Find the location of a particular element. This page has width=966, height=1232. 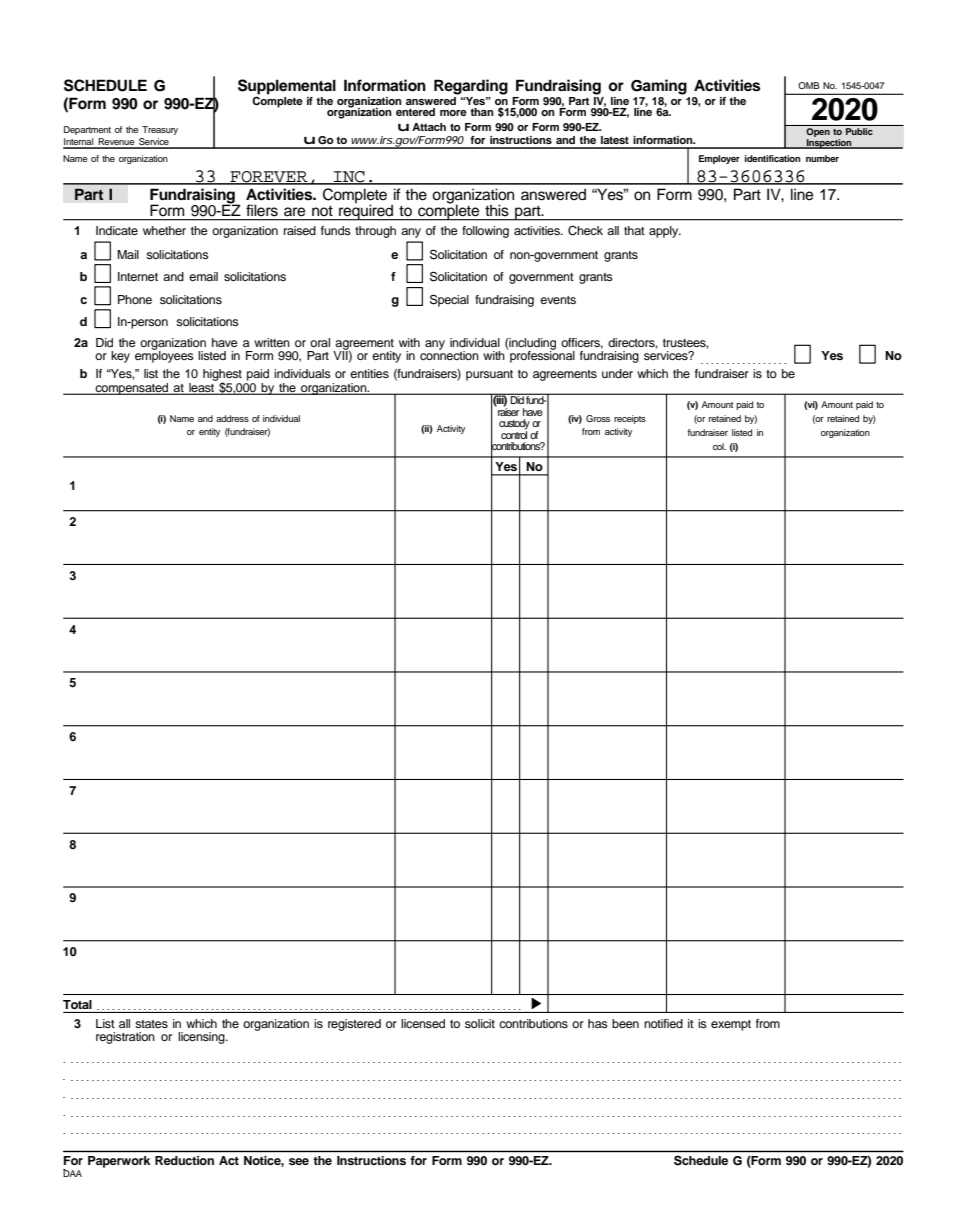

more is located at coordinates (453, 113).
